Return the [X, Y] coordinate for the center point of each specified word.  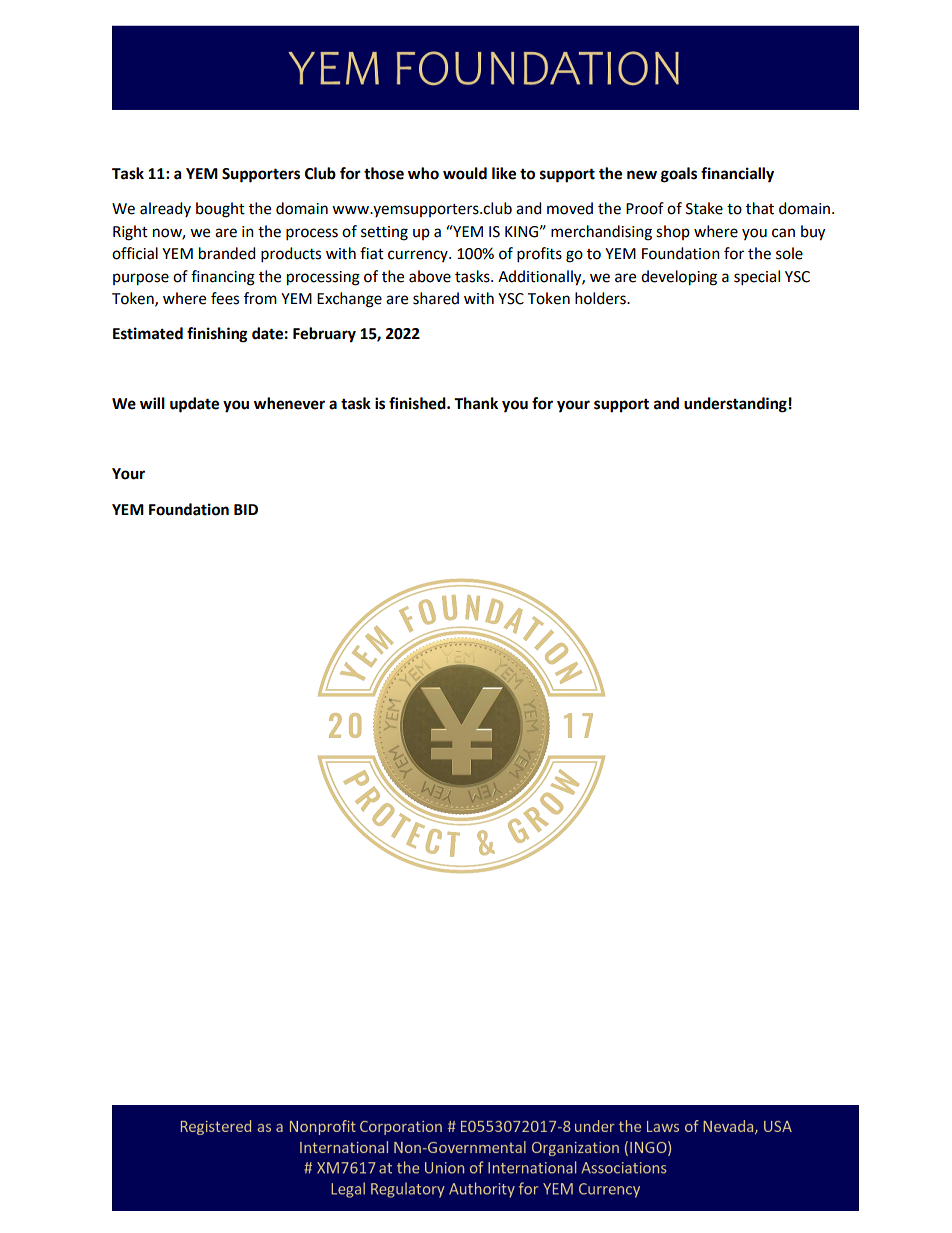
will [152, 403]
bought [220, 210]
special [757, 278]
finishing [217, 335]
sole [789, 253]
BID [246, 509]
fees [225, 298]
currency [419, 256]
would [465, 173]
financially [737, 175]
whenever [289, 403]
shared [436, 298]
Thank [476, 403]
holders [601, 298]
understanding [735, 405]
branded [227, 253]
